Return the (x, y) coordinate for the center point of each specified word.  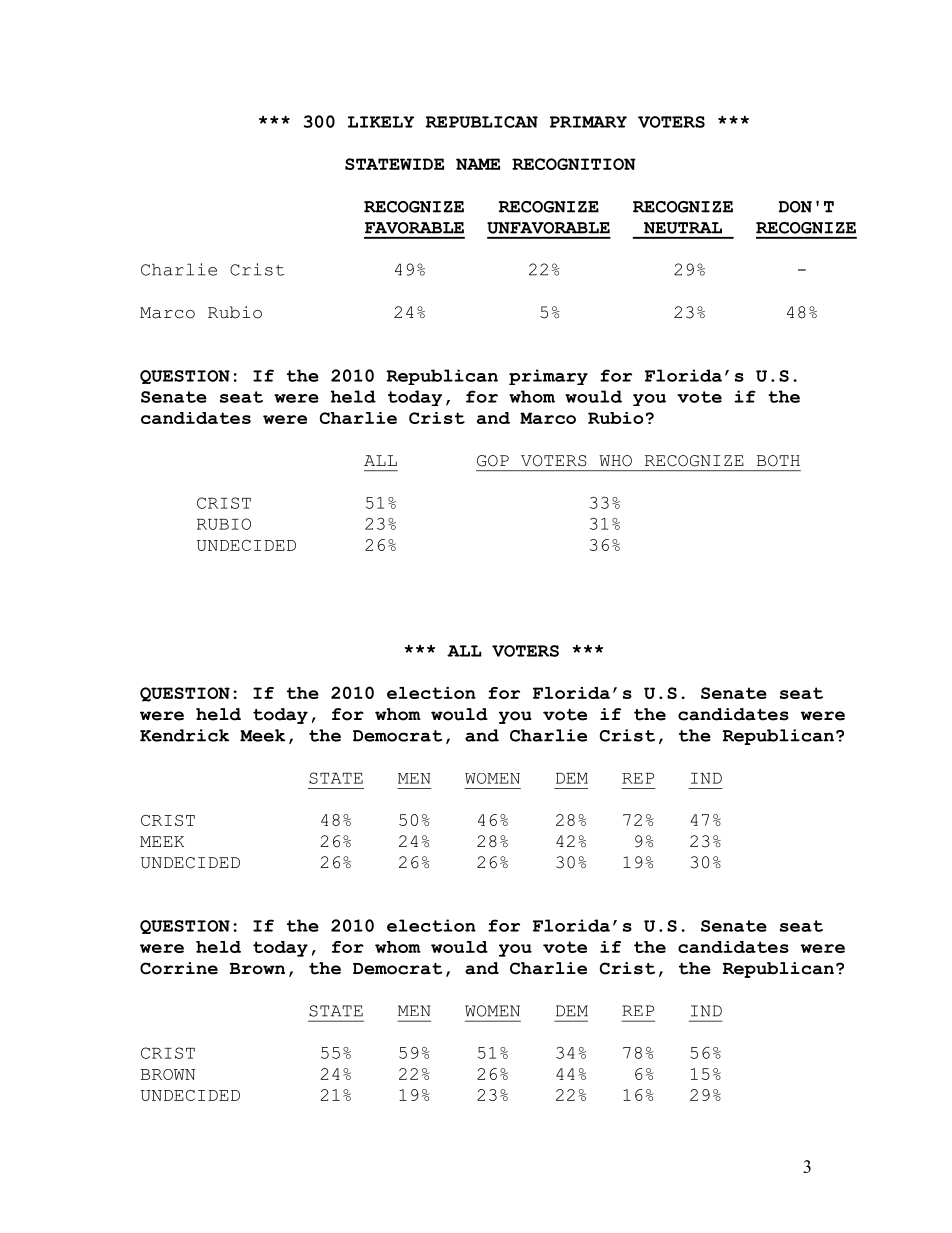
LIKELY (381, 122)
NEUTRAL (683, 228)
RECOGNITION (574, 164)
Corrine (179, 968)
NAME (478, 164)
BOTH (778, 461)
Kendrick (184, 735)
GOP (493, 461)
